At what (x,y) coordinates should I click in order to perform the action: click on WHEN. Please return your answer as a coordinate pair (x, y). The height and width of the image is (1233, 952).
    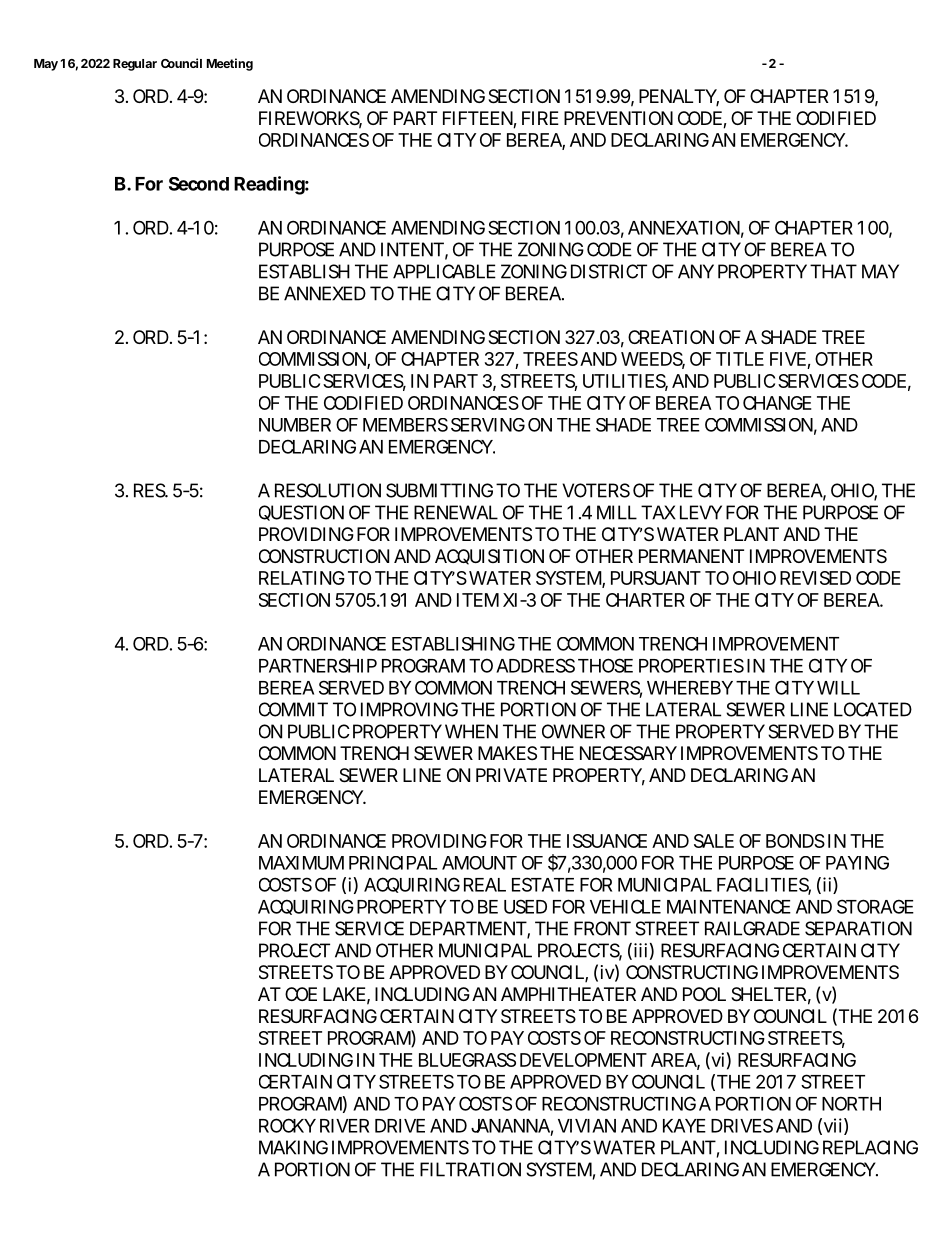
    Looking at the image, I should click on (471, 731).
